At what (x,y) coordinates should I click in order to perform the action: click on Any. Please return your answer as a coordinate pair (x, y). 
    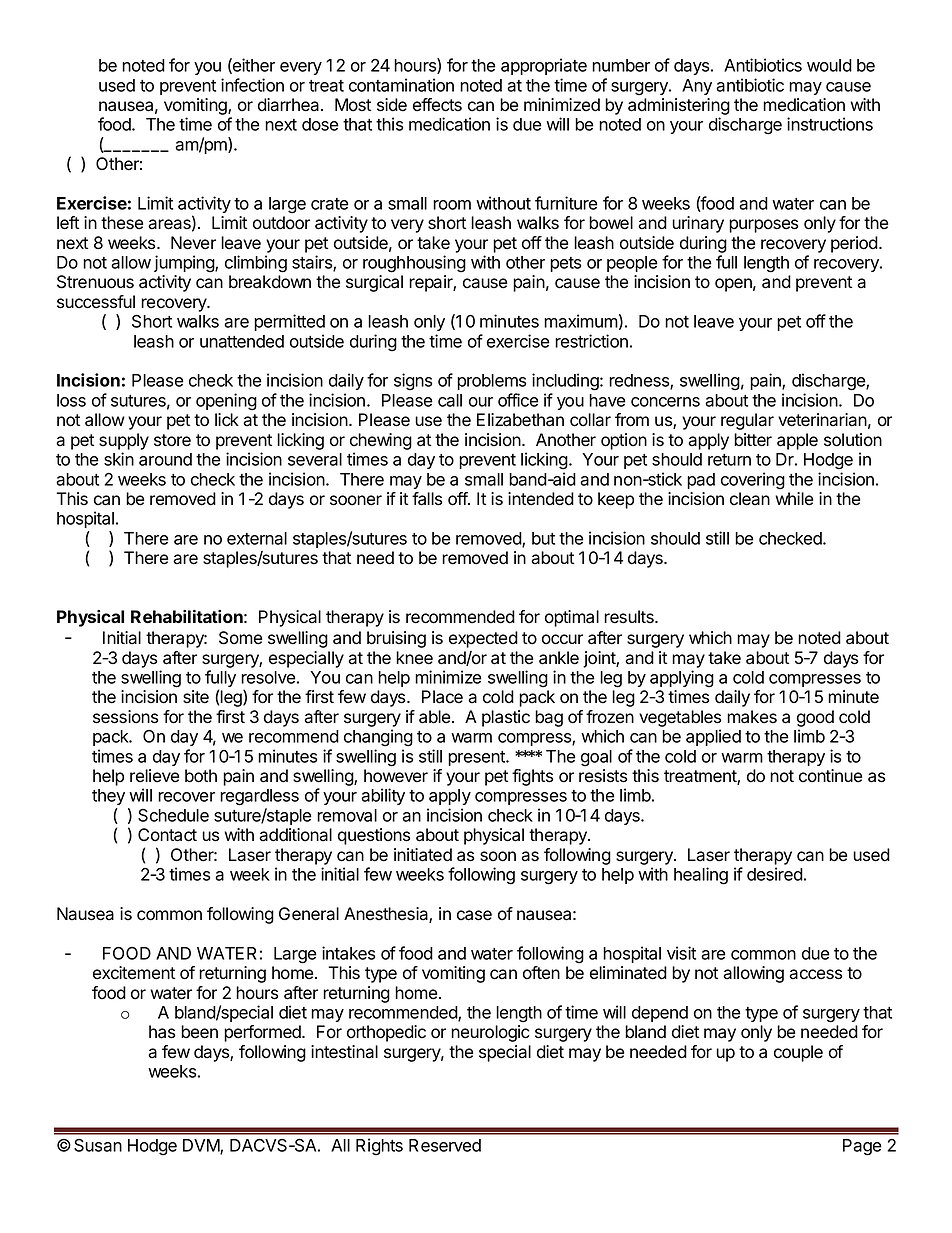
    Looking at the image, I should click on (697, 87).
